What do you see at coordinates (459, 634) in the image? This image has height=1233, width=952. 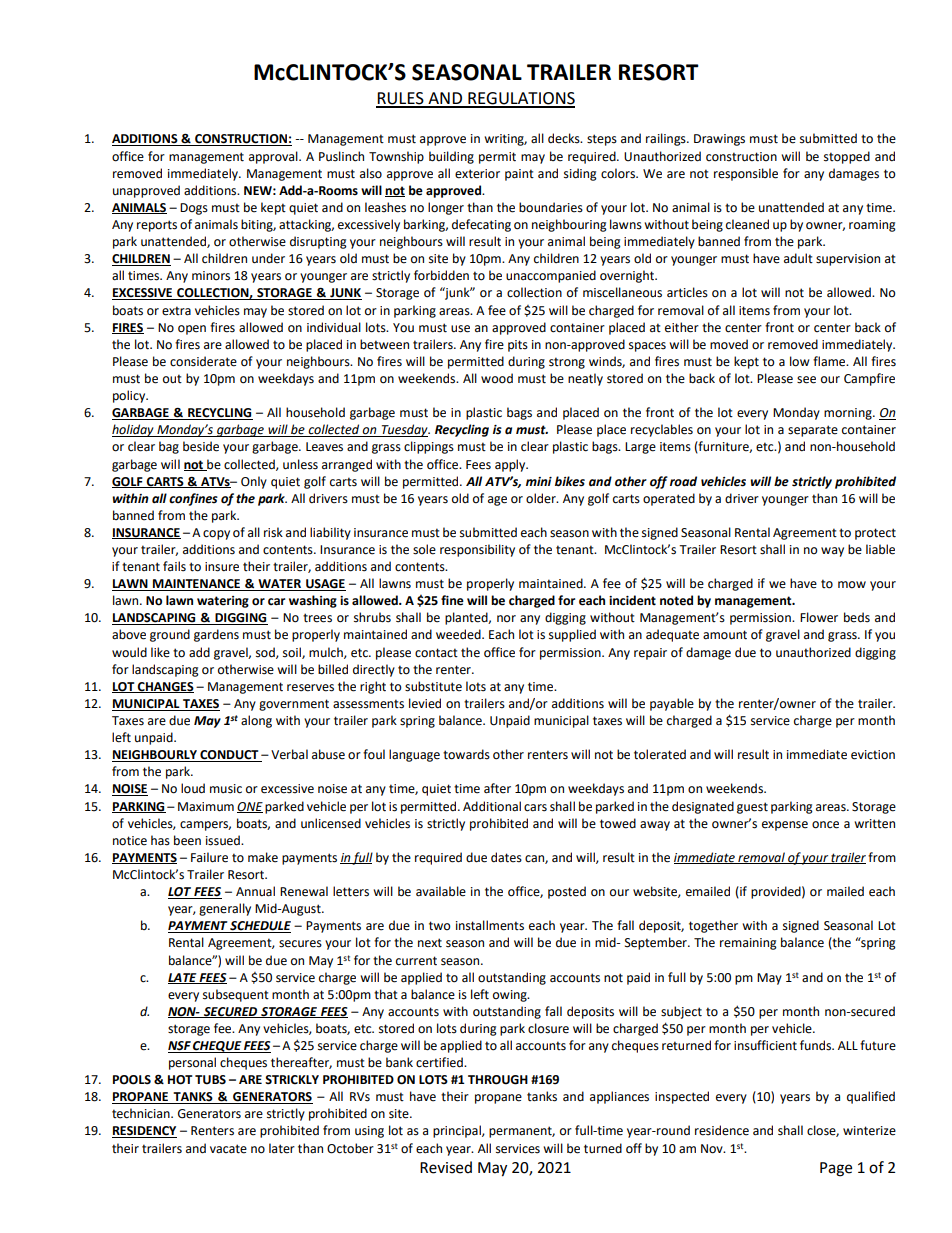 I see `weeded` at bounding box center [459, 634].
